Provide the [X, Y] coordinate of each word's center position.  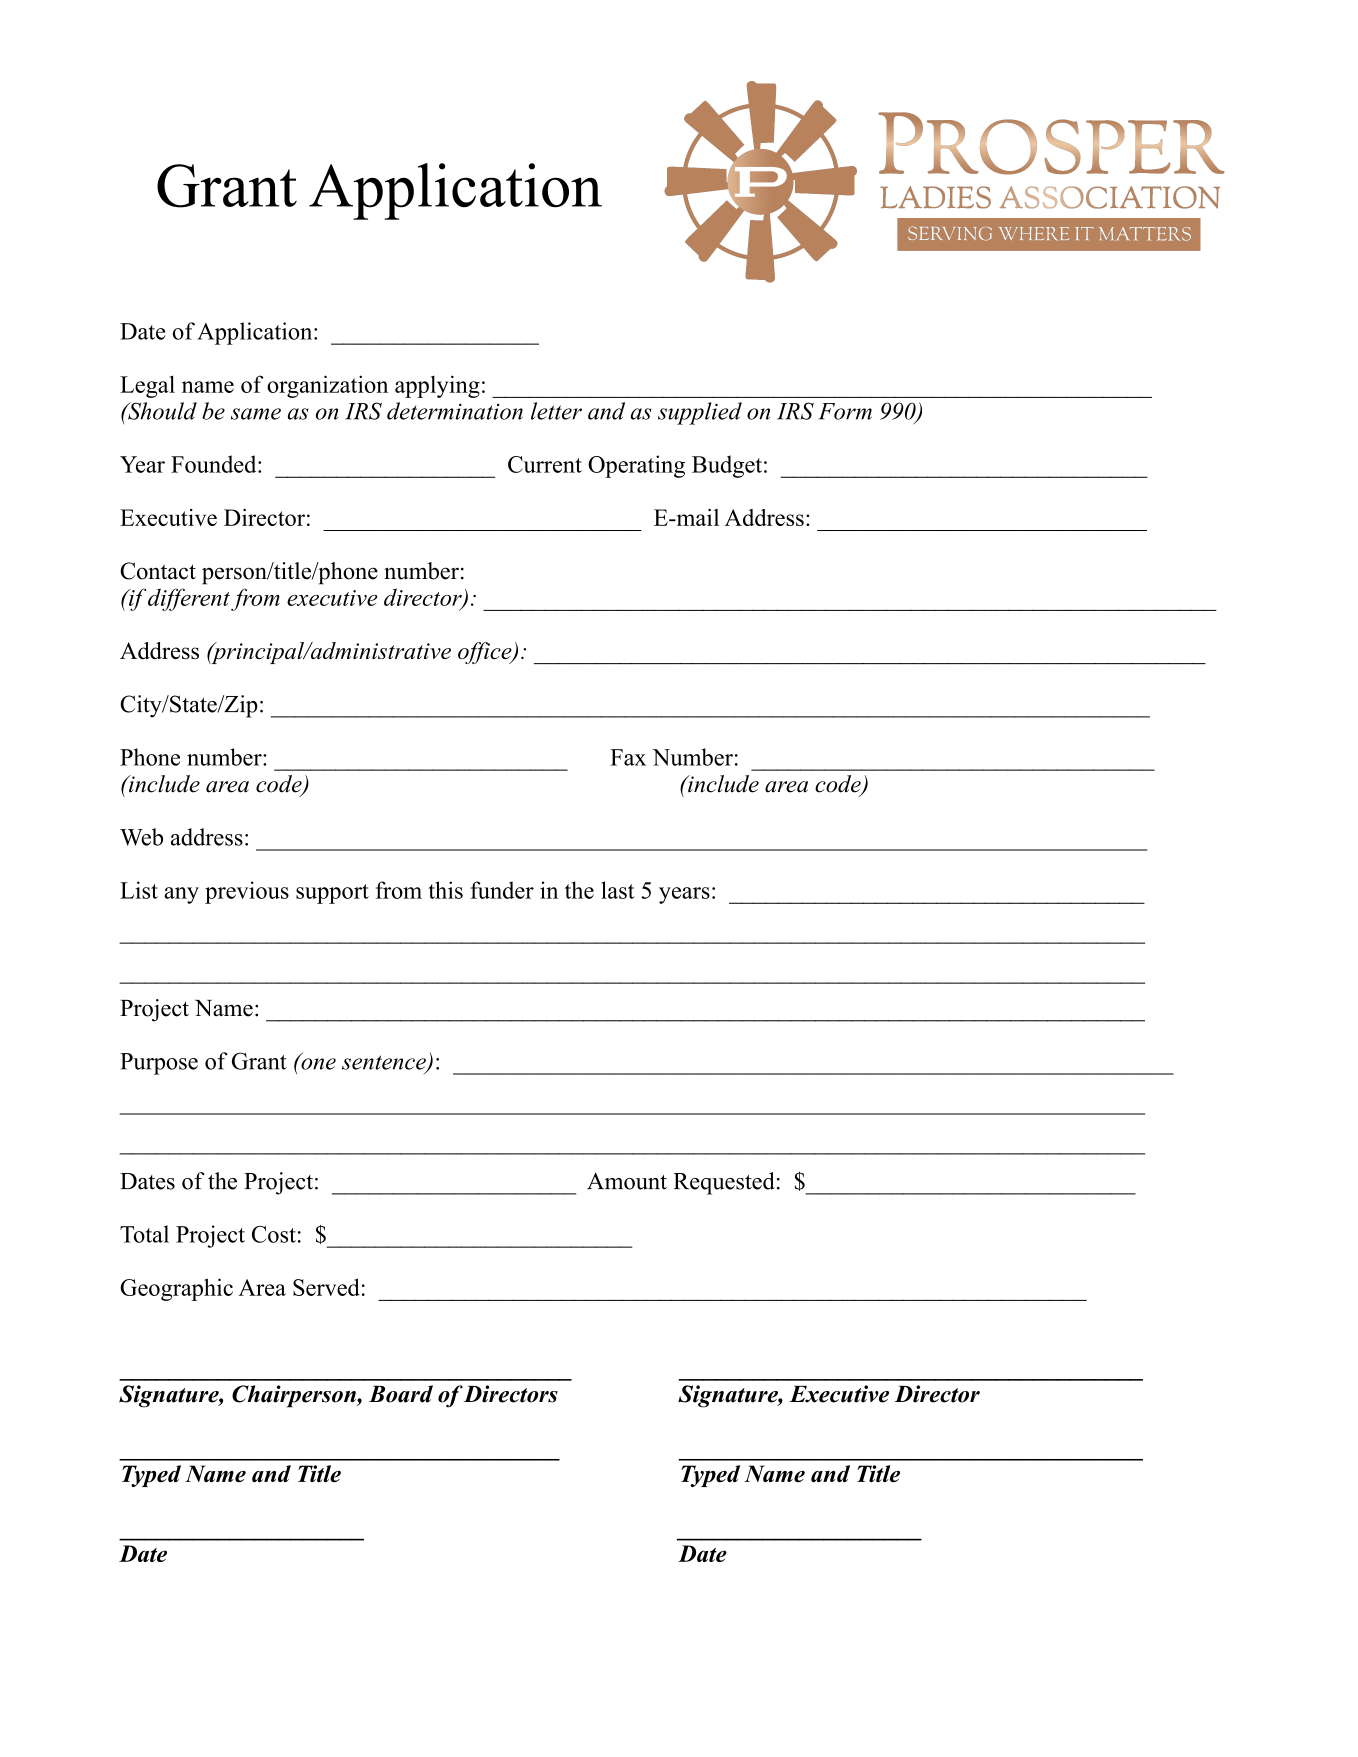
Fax [628, 757]
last [618, 890]
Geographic [176, 1289]
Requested [724, 1183]
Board [401, 1394]
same [256, 414]
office [486, 653]
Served [326, 1287]
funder [502, 890]
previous [247, 892]
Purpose [159, 1064]
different [189, 599]
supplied [700, 413]
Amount [627, 1181]
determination [455, 411]
